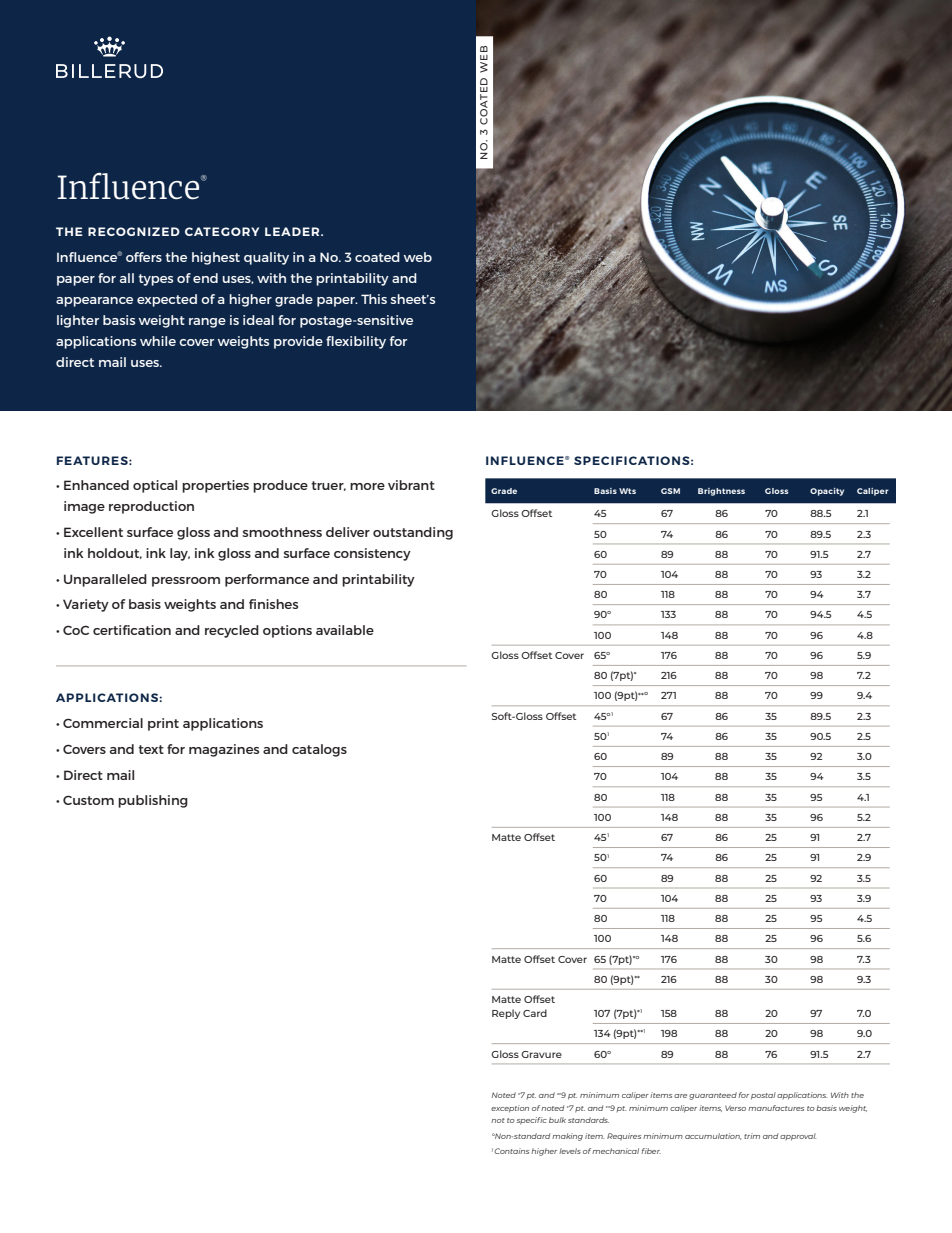 The image size is (952, 1233). Describe the element at coordinates (103, 723) in the screenshot. I see `Commercial` at that location.
